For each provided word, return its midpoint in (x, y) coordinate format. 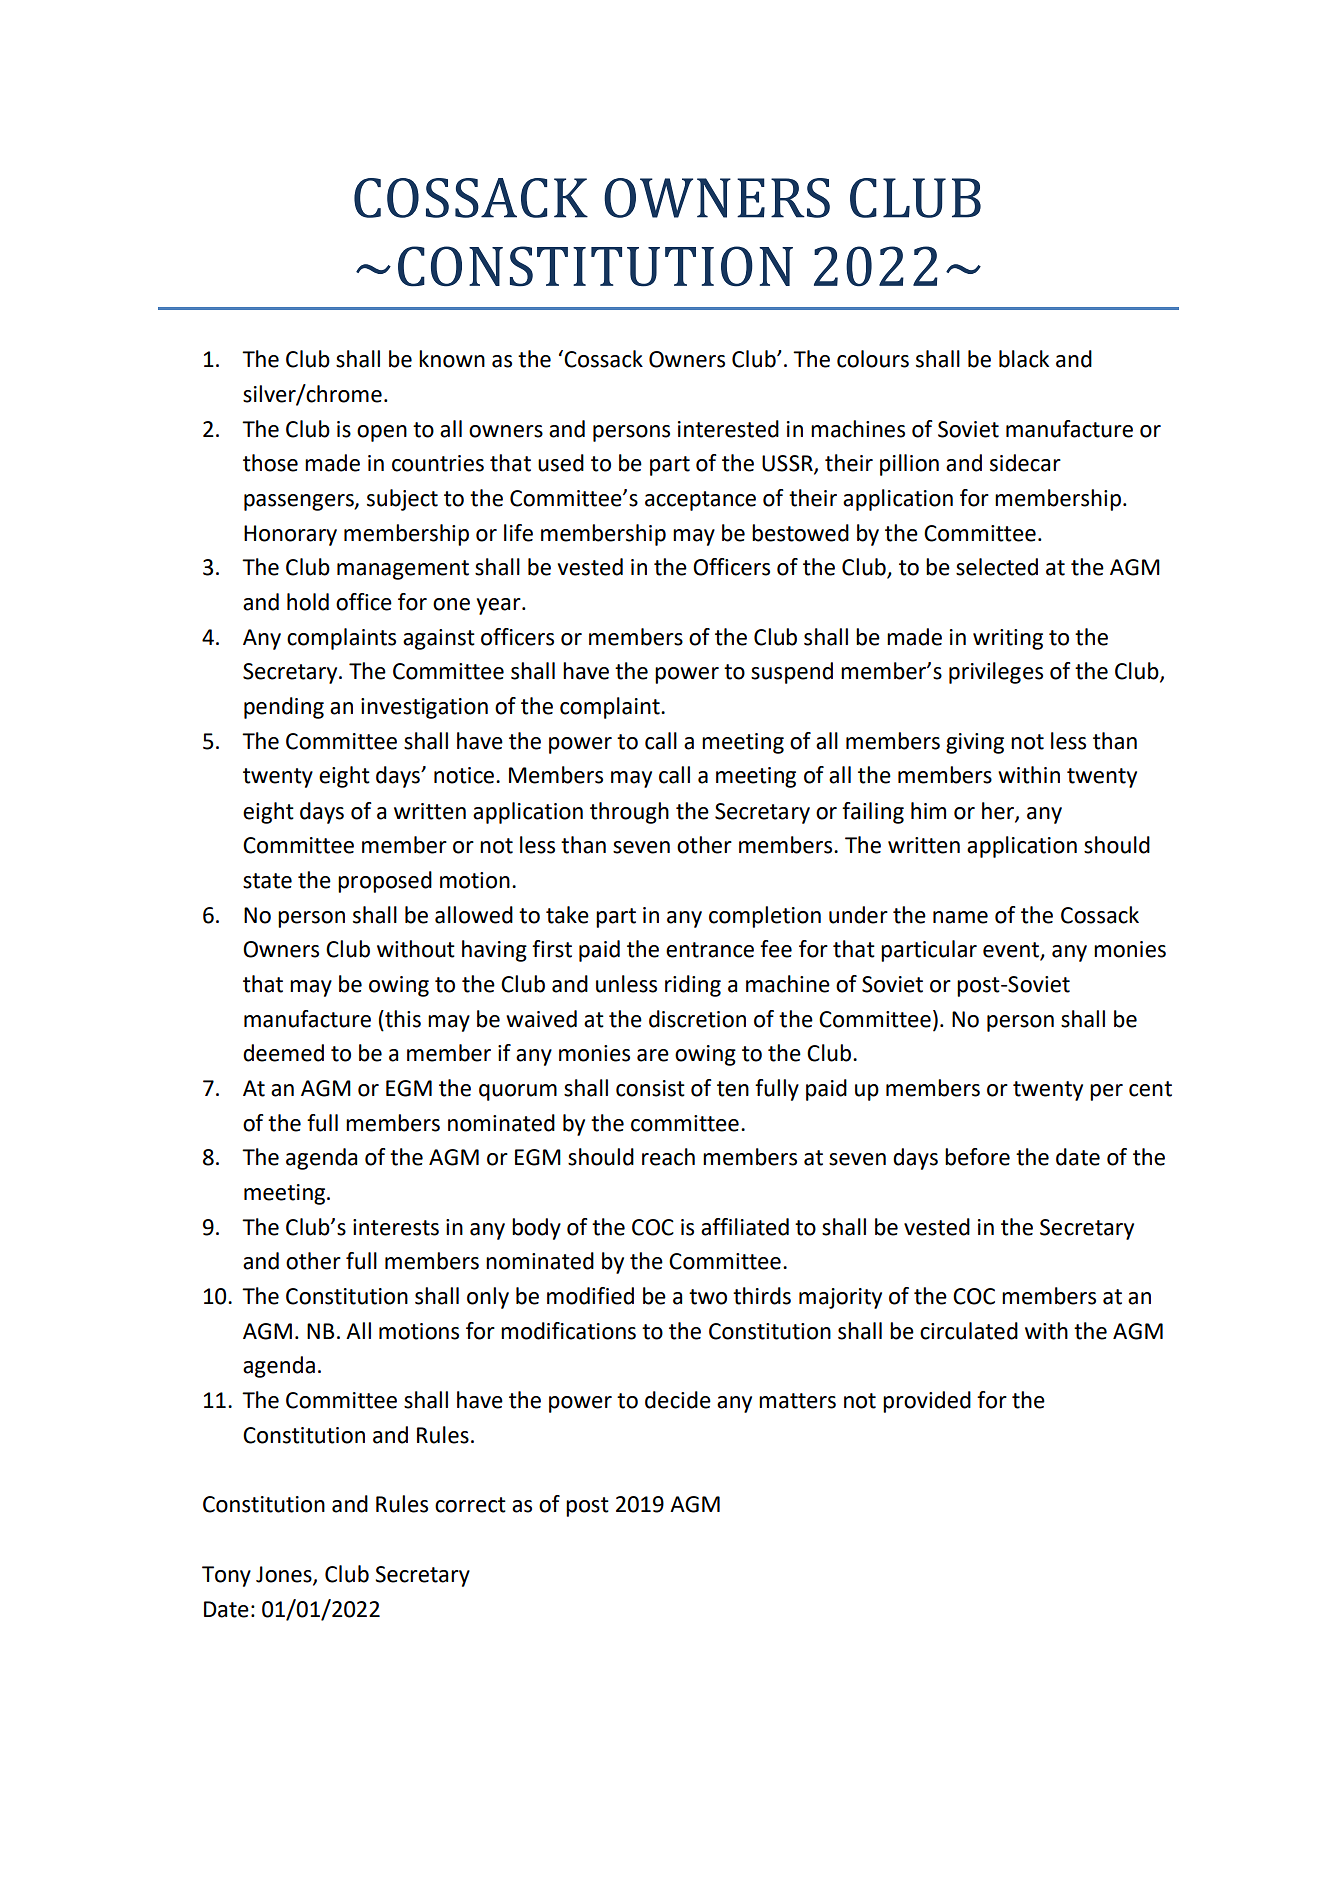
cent (1150, 1089)
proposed (385, 882)
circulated (969, 1331)
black (1024, 359)
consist (650, 1088)
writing (1008, 639)
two (708, 1297)
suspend (792, 673)
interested (728, 429)
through (629, 813)
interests (396, 1227)
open (382, 433)
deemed (283, 1053)
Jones (285, 1575)
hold (308, 602)
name (960, 917)
